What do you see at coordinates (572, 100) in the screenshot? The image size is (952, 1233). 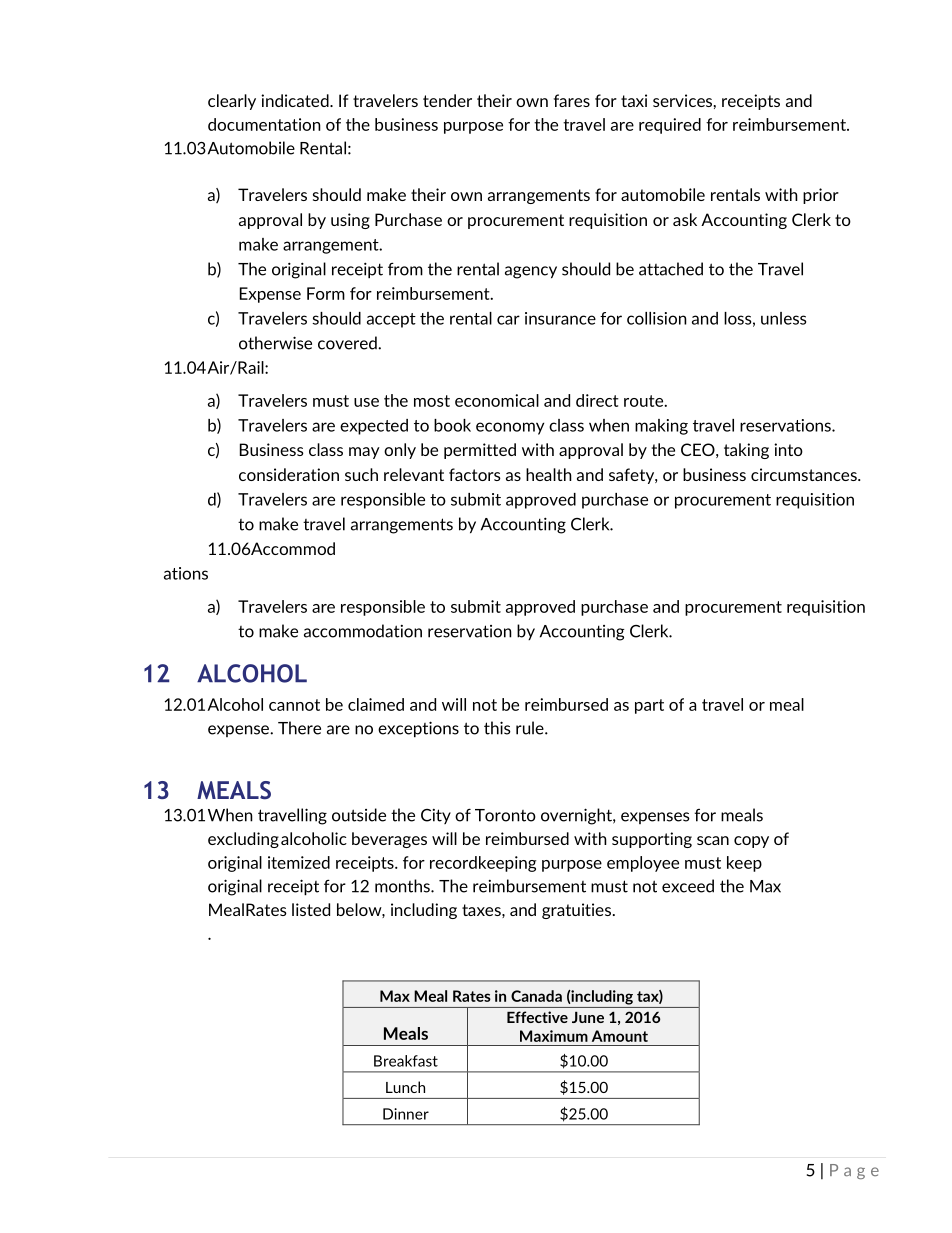 I see `fares` at bounding box center [572, 100].
